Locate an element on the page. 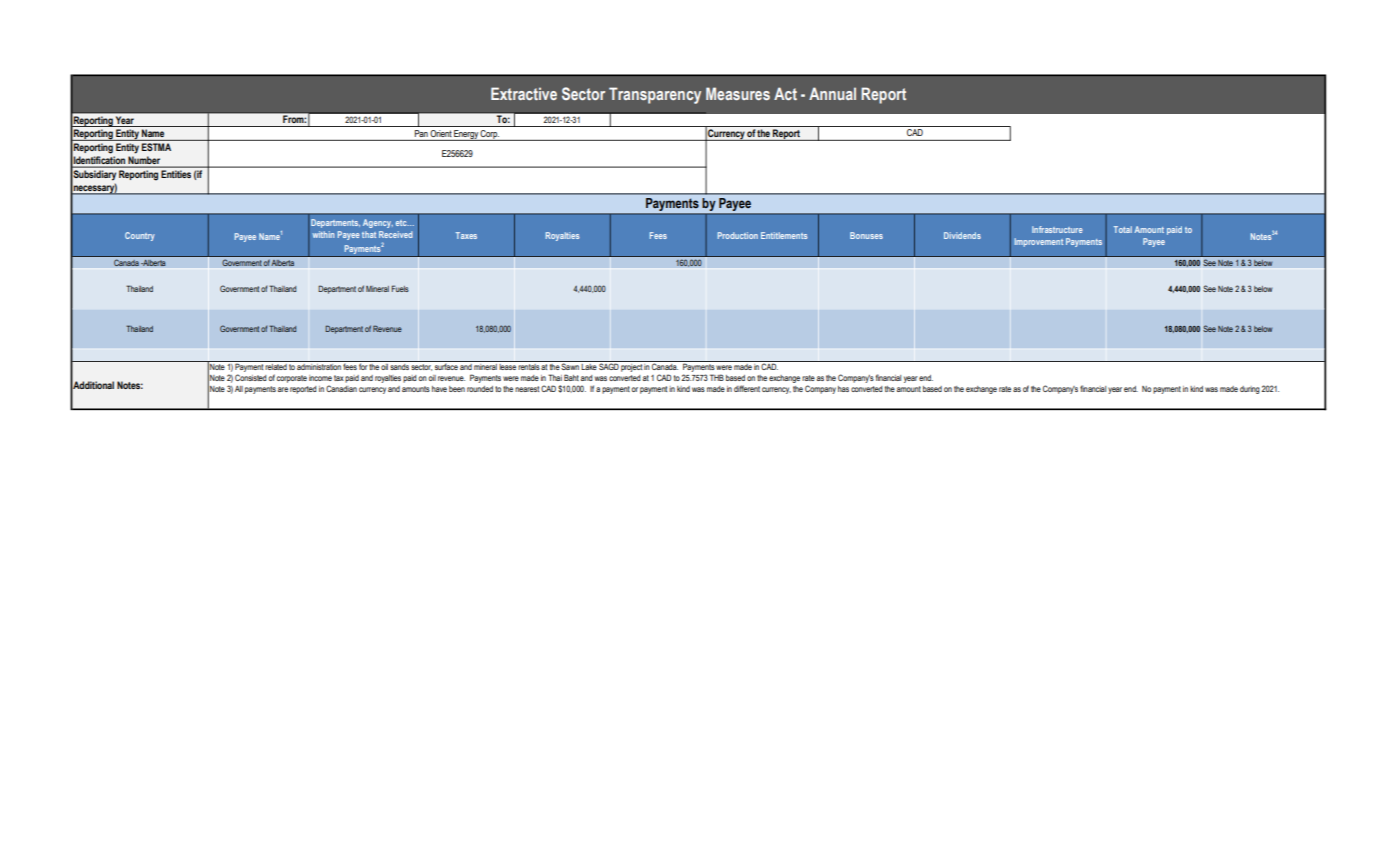 The image size is (1400, 850). Extractive is located at coordinates (524, 93).
